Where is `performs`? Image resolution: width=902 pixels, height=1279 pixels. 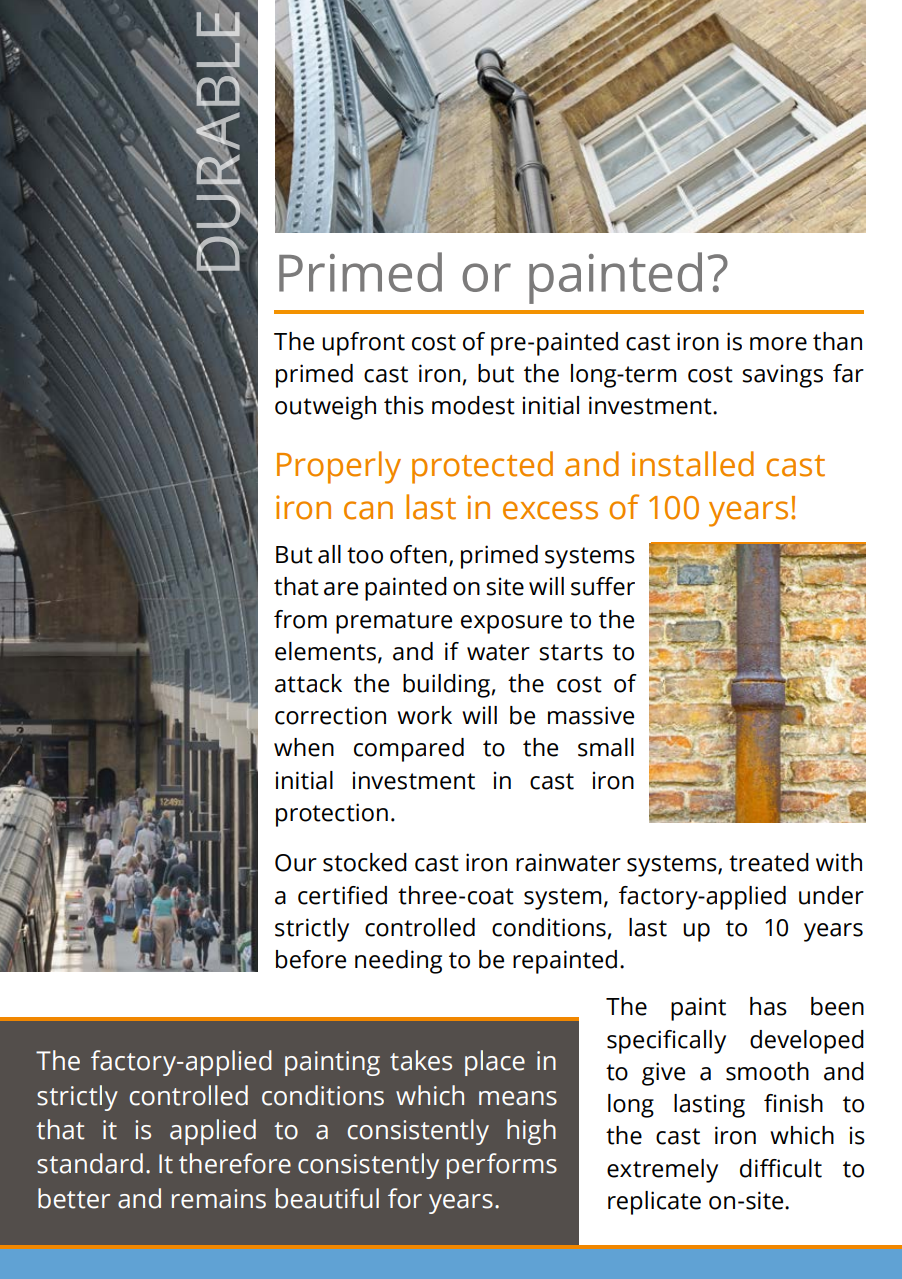 performs is located at coordinates (502, 1166).
